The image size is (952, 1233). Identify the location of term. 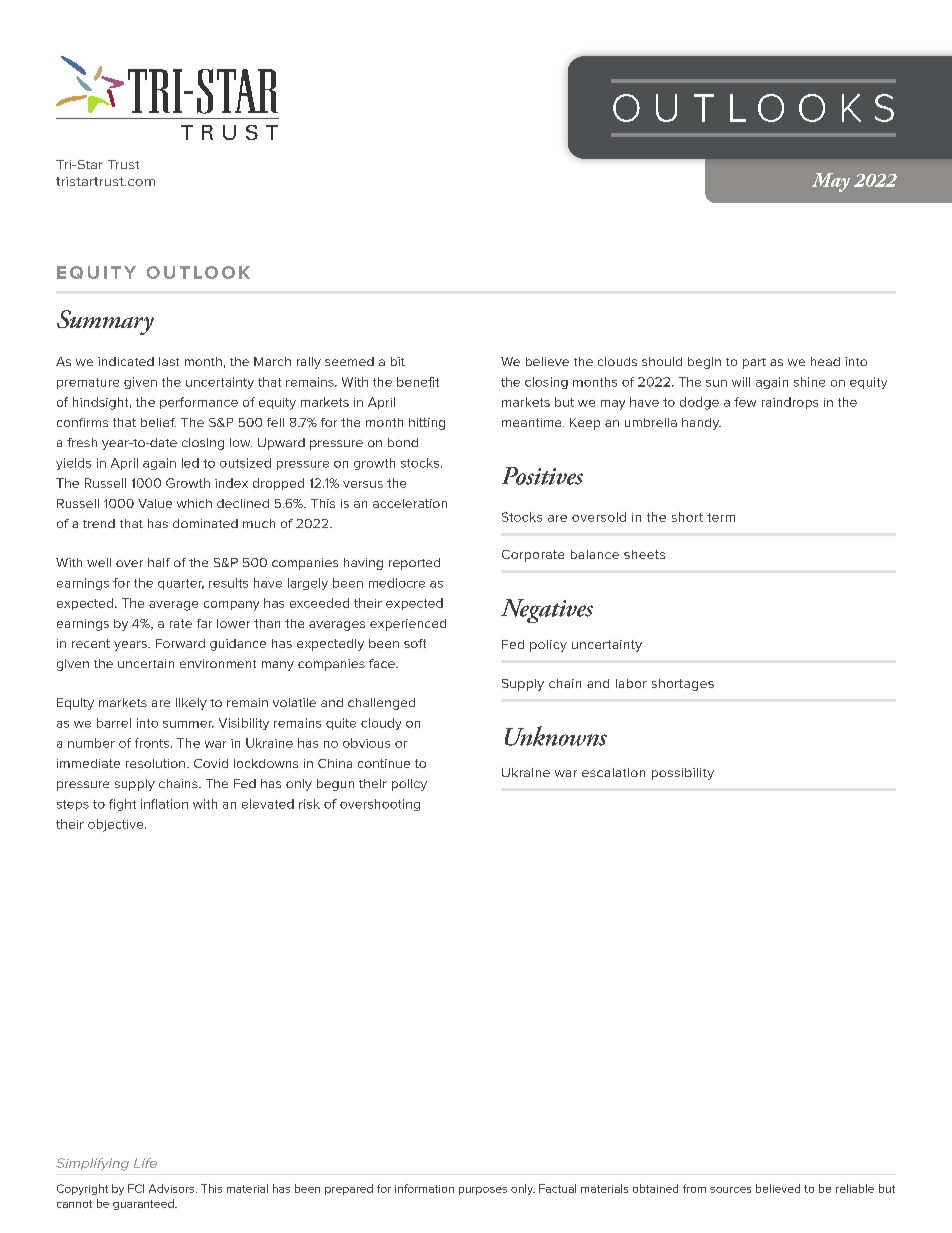
(721, 517).
